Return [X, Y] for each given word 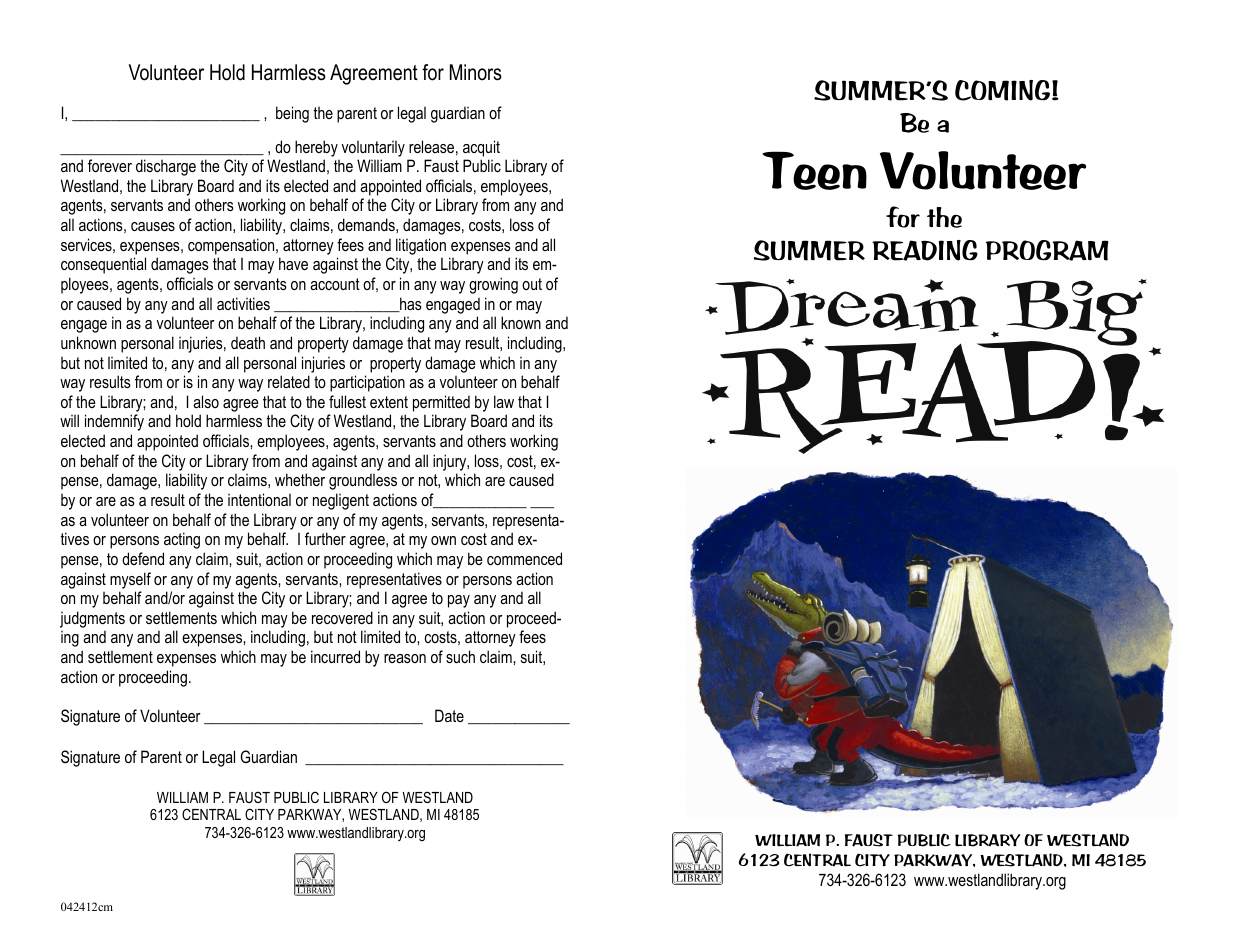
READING [925, 250]
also [206, 401]
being [292, 114]
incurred [335, 656]
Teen [814, 170]
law [504, 401]
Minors [476, 72]
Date [449, 715]
